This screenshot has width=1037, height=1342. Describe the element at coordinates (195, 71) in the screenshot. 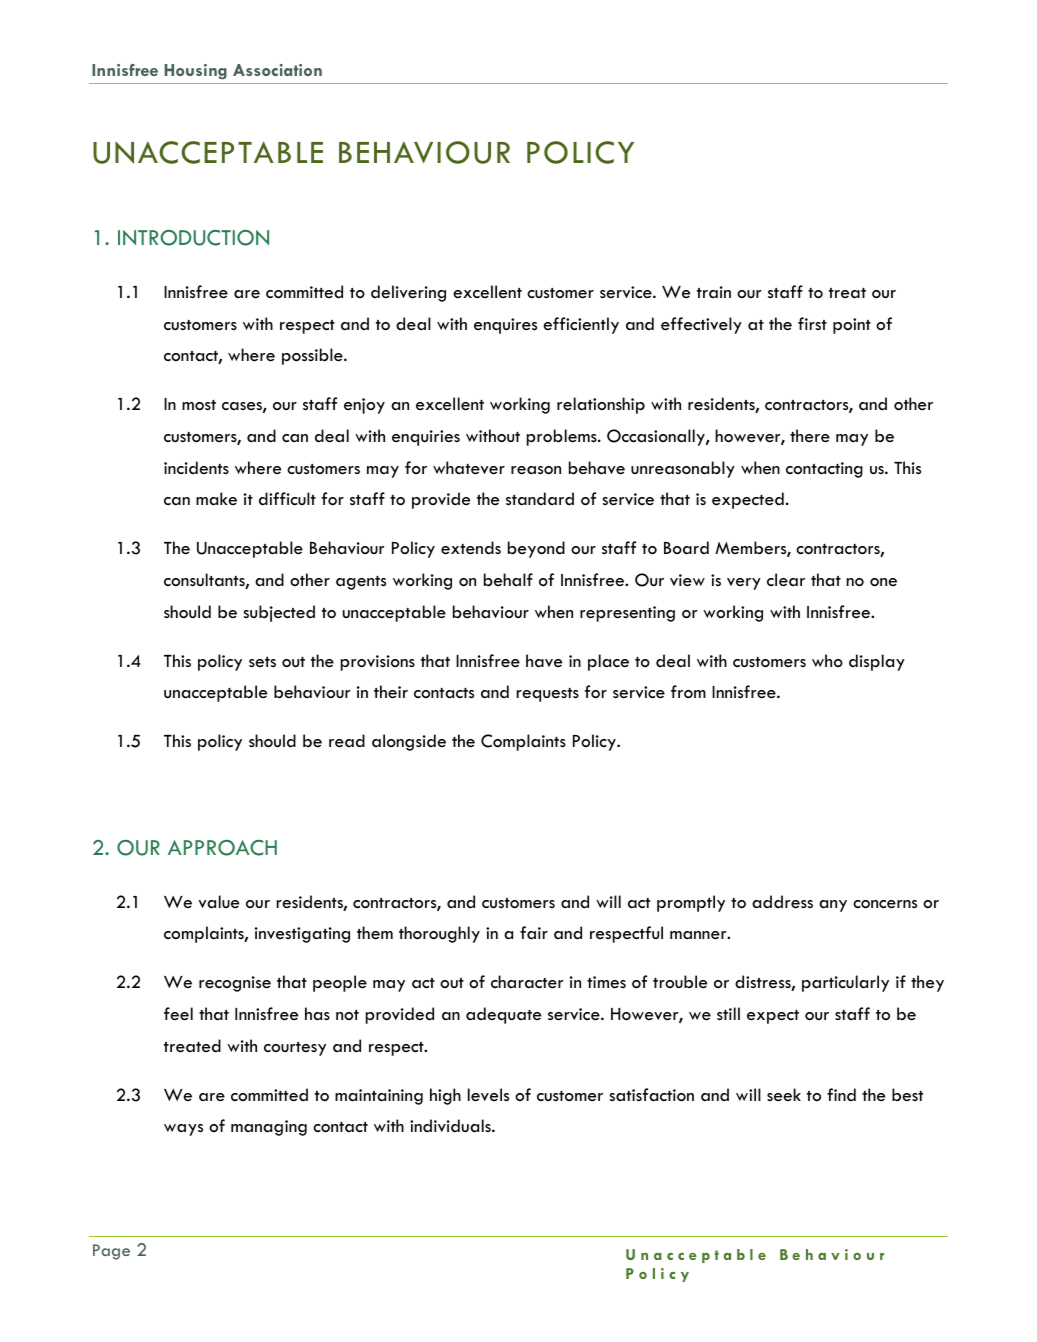

I see `Housing` at that location.
